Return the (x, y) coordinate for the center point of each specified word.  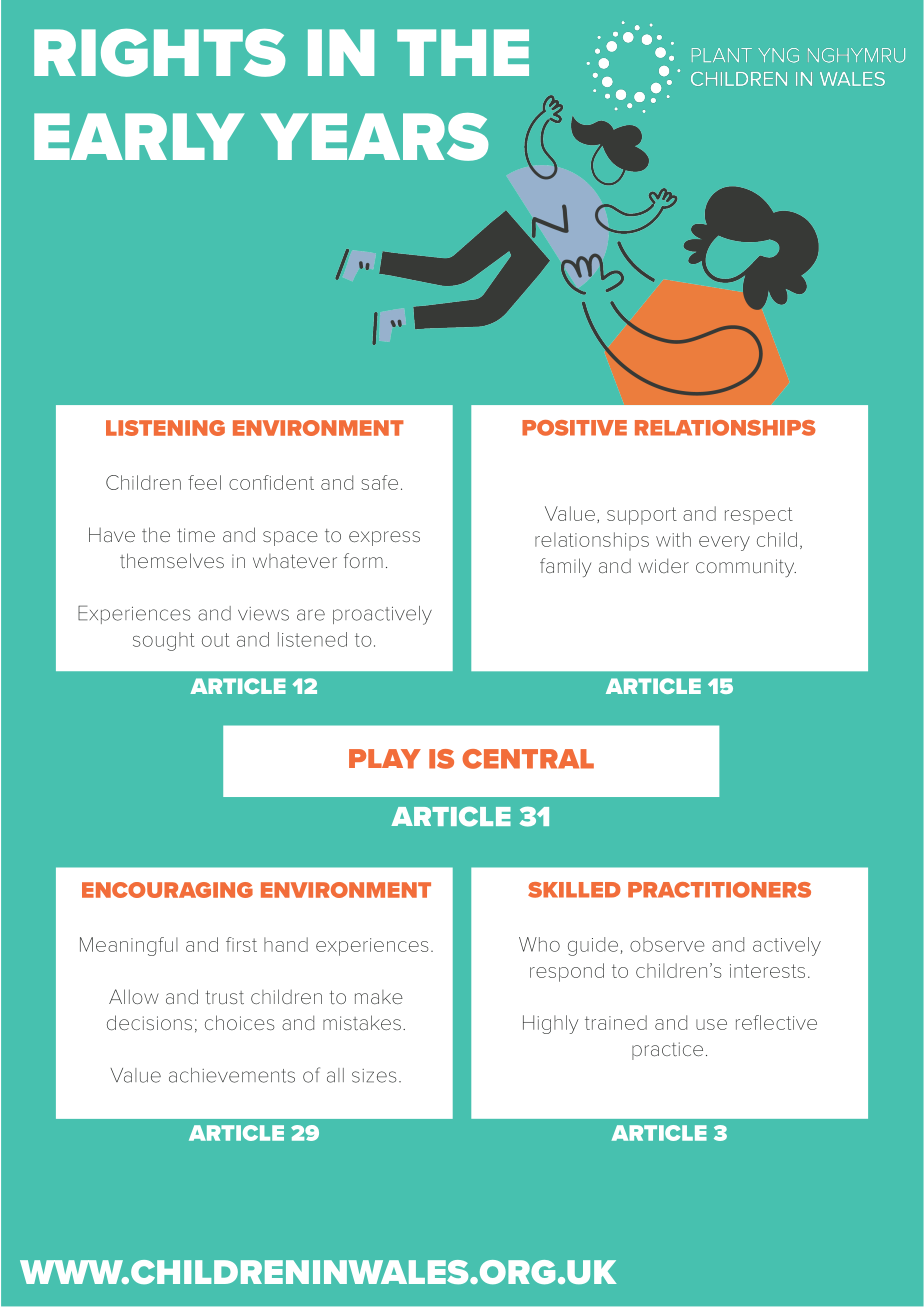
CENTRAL (528, 759)
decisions (149, 1022)
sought (163, 641)
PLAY (385, 759)
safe (379, 482)
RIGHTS (160, 53)
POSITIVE (574, 428)
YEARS (375, 137)
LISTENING (165, 428)
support (642, 516)
